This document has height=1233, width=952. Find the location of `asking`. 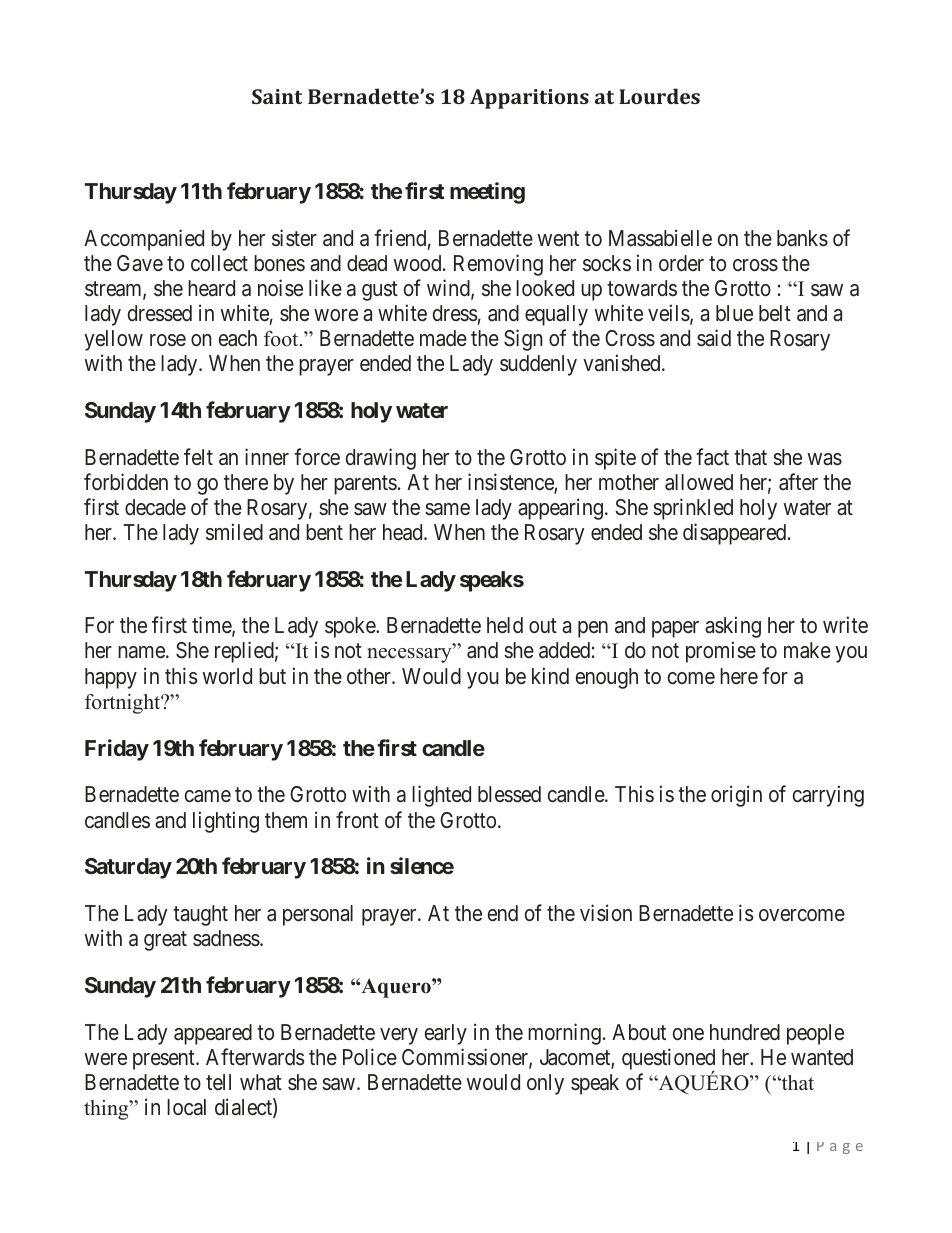

asking is located at coordinates (733, 627).
